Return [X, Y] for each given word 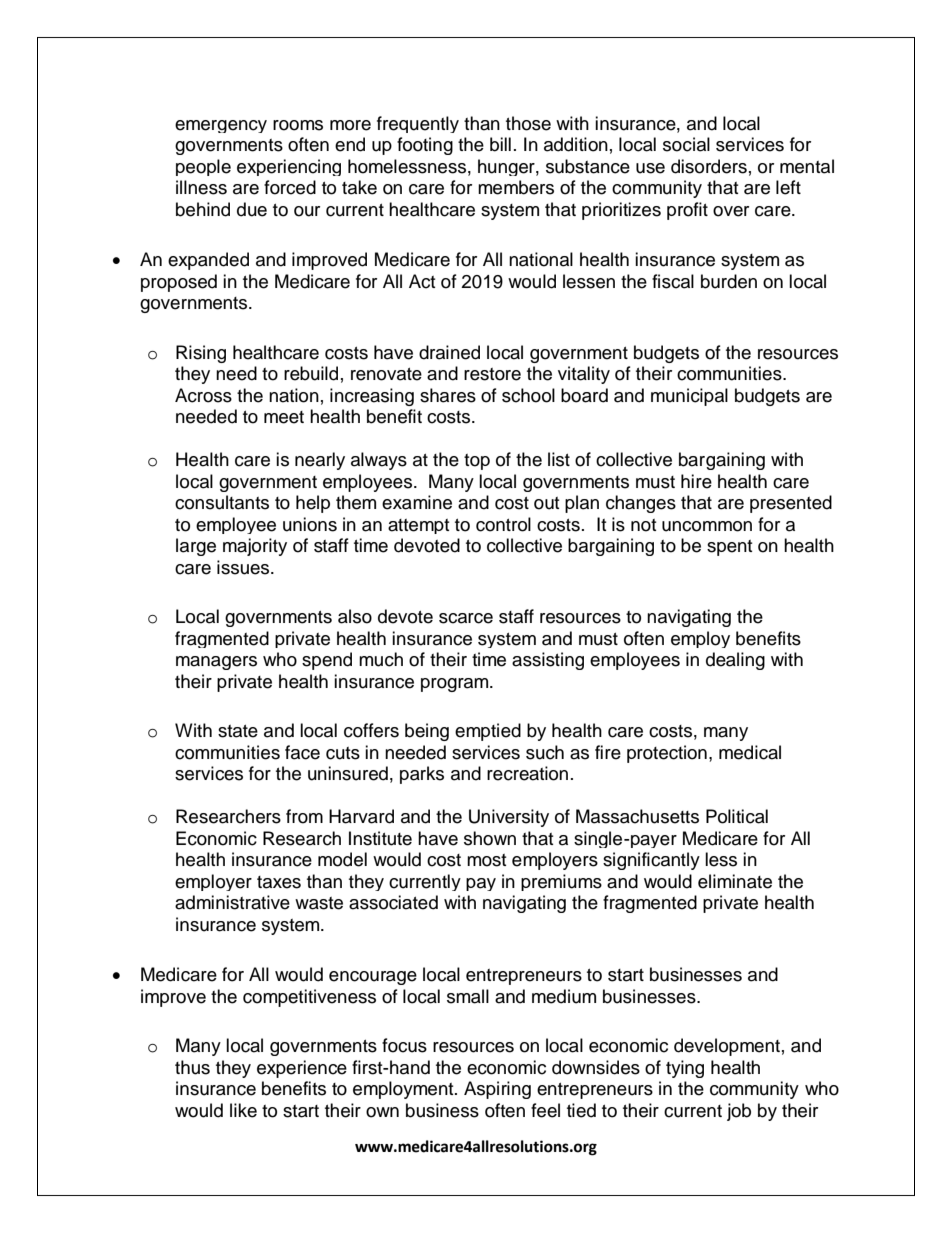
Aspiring [497, 1090]
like [243, 1110]
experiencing [289, 167]
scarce [466, 618]
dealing [735, 661]
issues [244, 567]
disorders [709, 166]
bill [500, 144]
